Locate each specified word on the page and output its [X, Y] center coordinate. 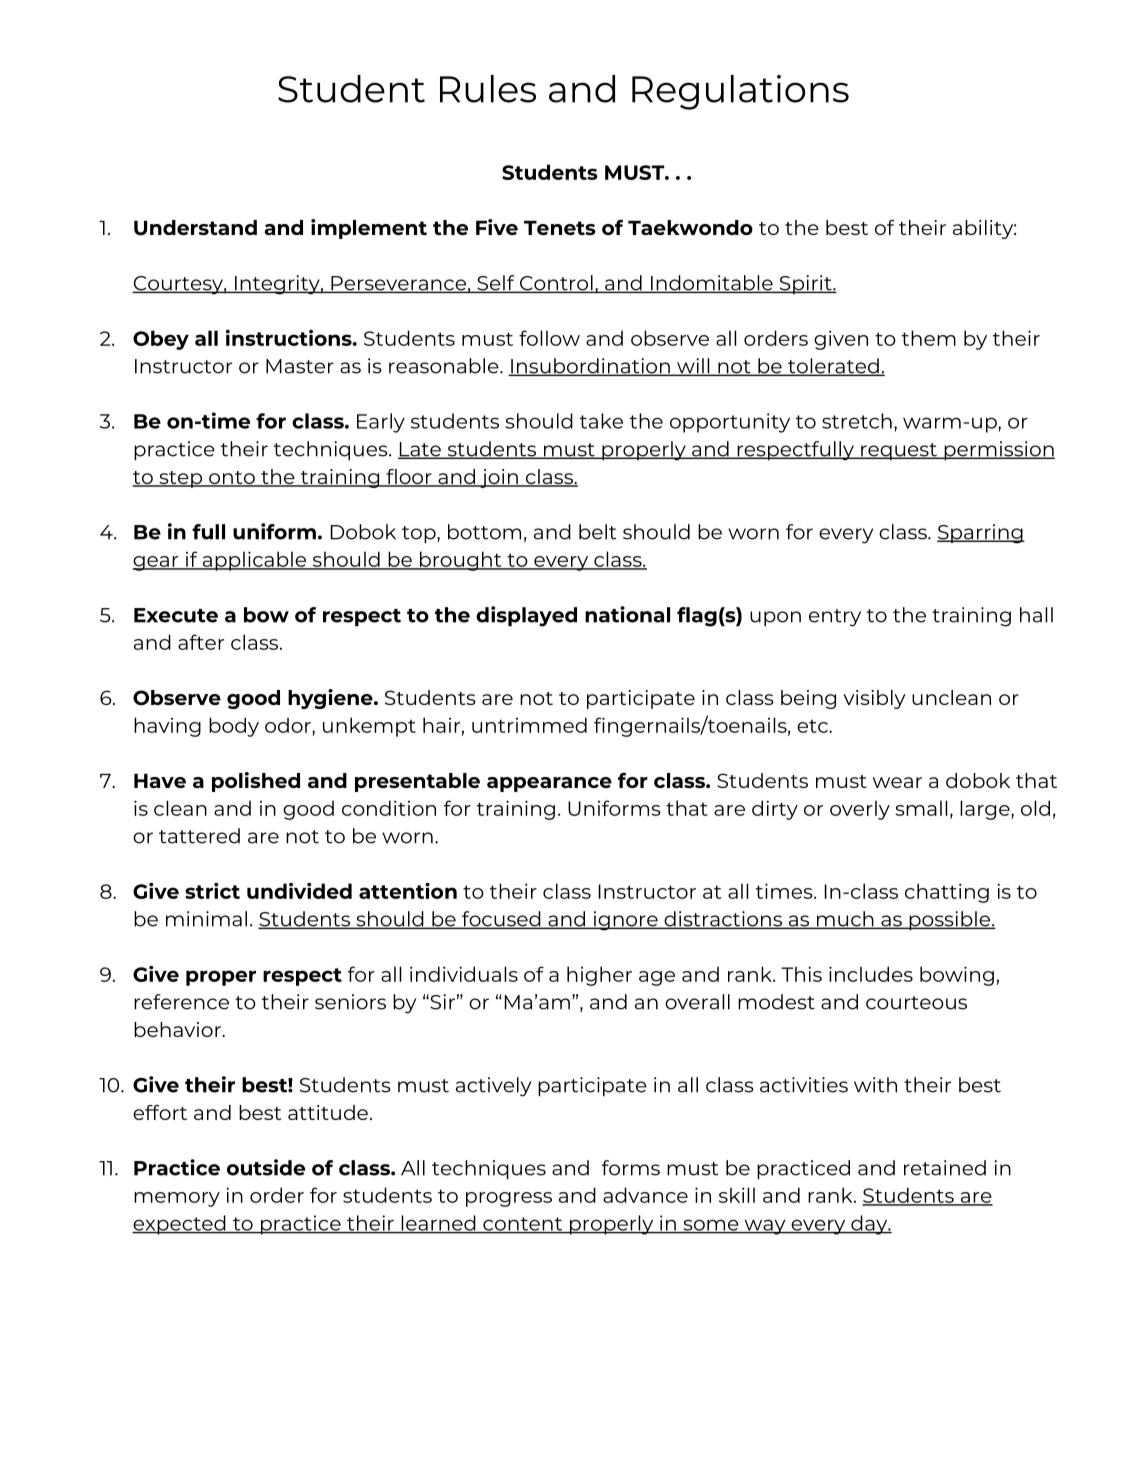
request [899, 451]
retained [945, 1168]
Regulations [740, 92]
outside [266, 1167]
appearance [549, 784]
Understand [195, 228]
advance [645, 1195]
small [921, 808]
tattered [199, 836]
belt [597, 532]
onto [232, 478]
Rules [488, 89]
